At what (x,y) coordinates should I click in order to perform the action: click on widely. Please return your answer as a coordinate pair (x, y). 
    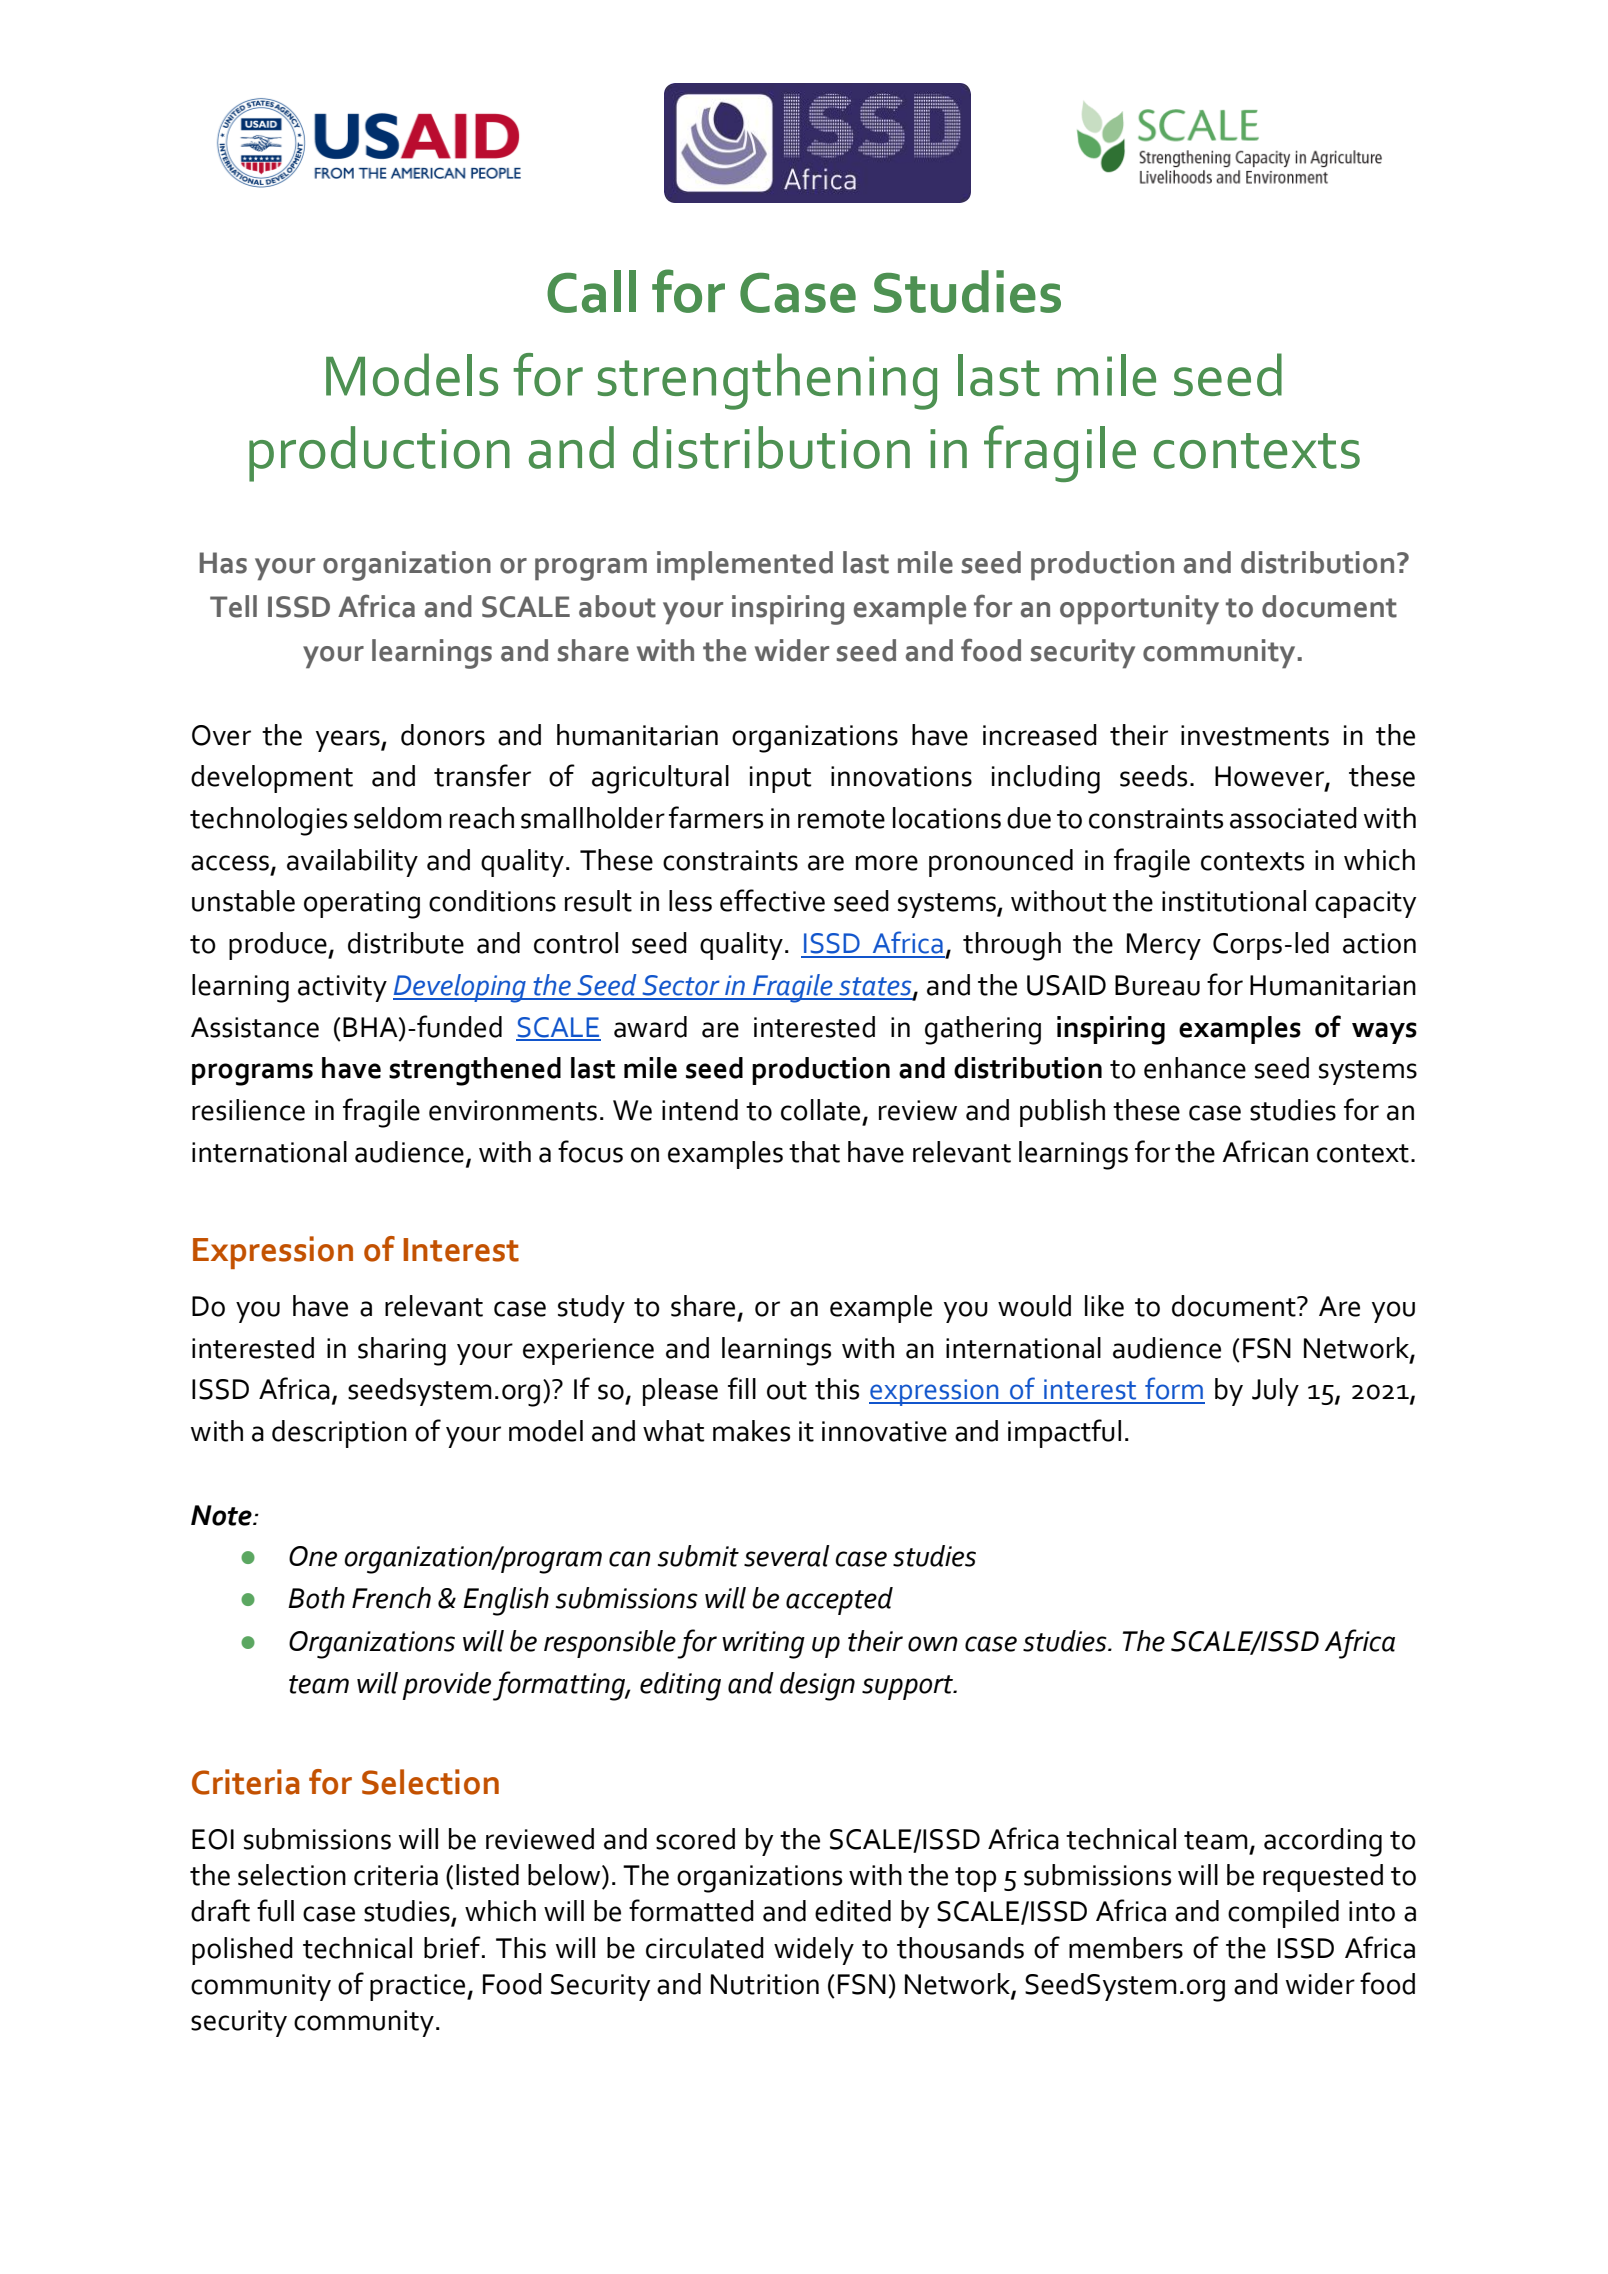
    Looking at the image, I should click on (814, 1951).
